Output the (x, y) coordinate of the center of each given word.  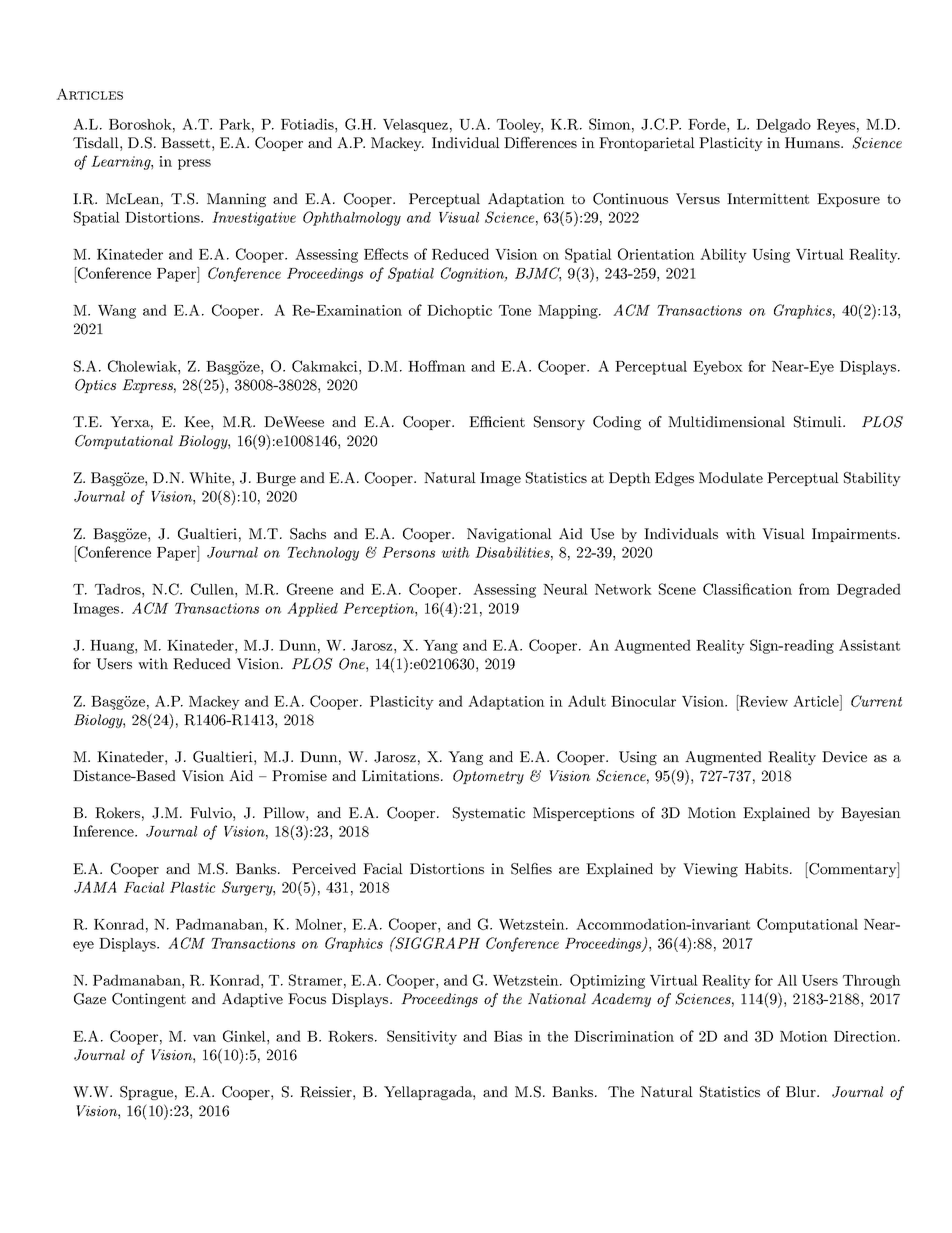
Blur (802, 1091)
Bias (508, 1036)
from (814, 589)
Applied (312, 609)
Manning (236, 200)
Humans (813, 142)
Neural (565, 589)
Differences (540, 142)
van (204, 1038)
